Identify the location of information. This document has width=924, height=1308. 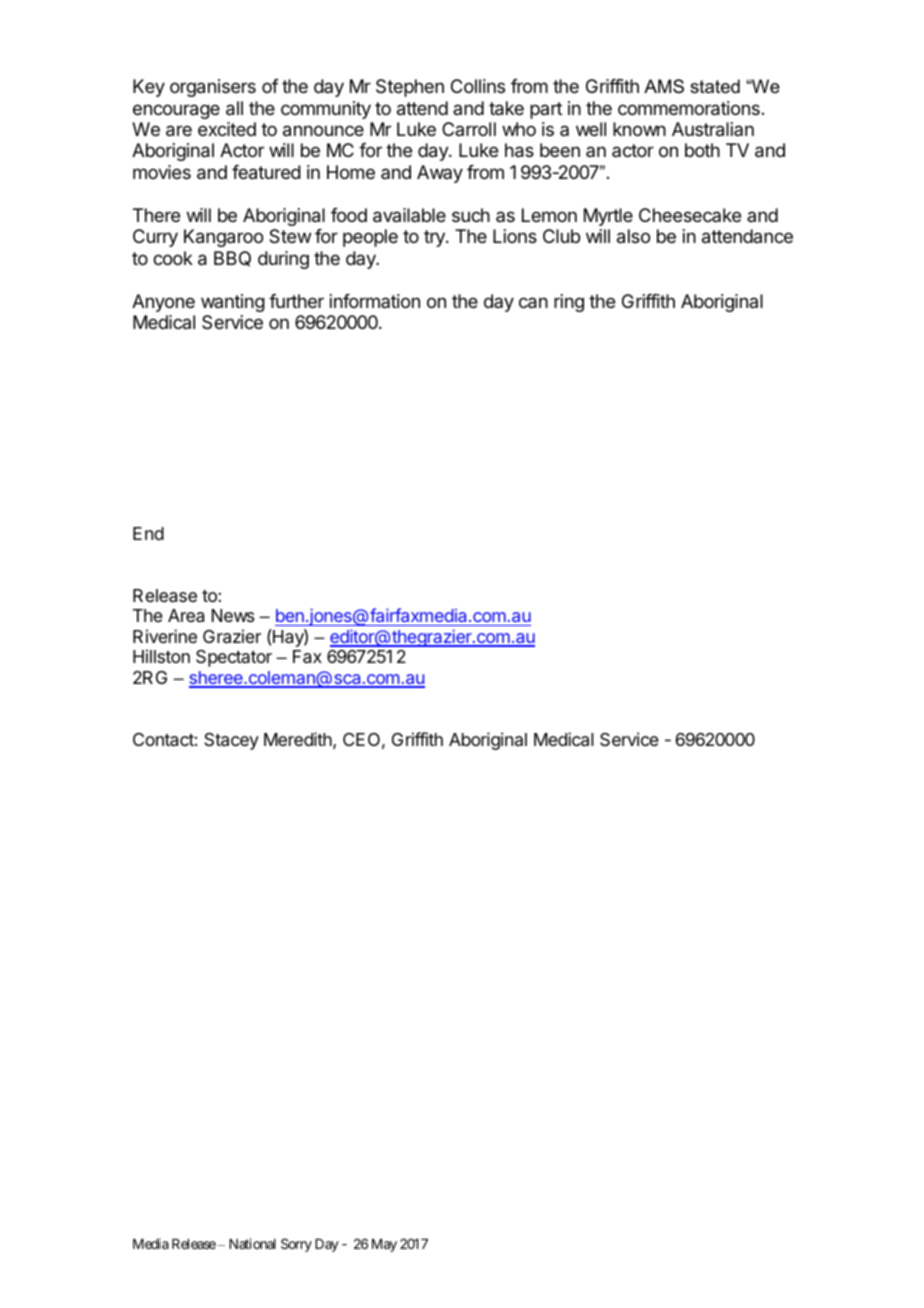
(375, 301).
